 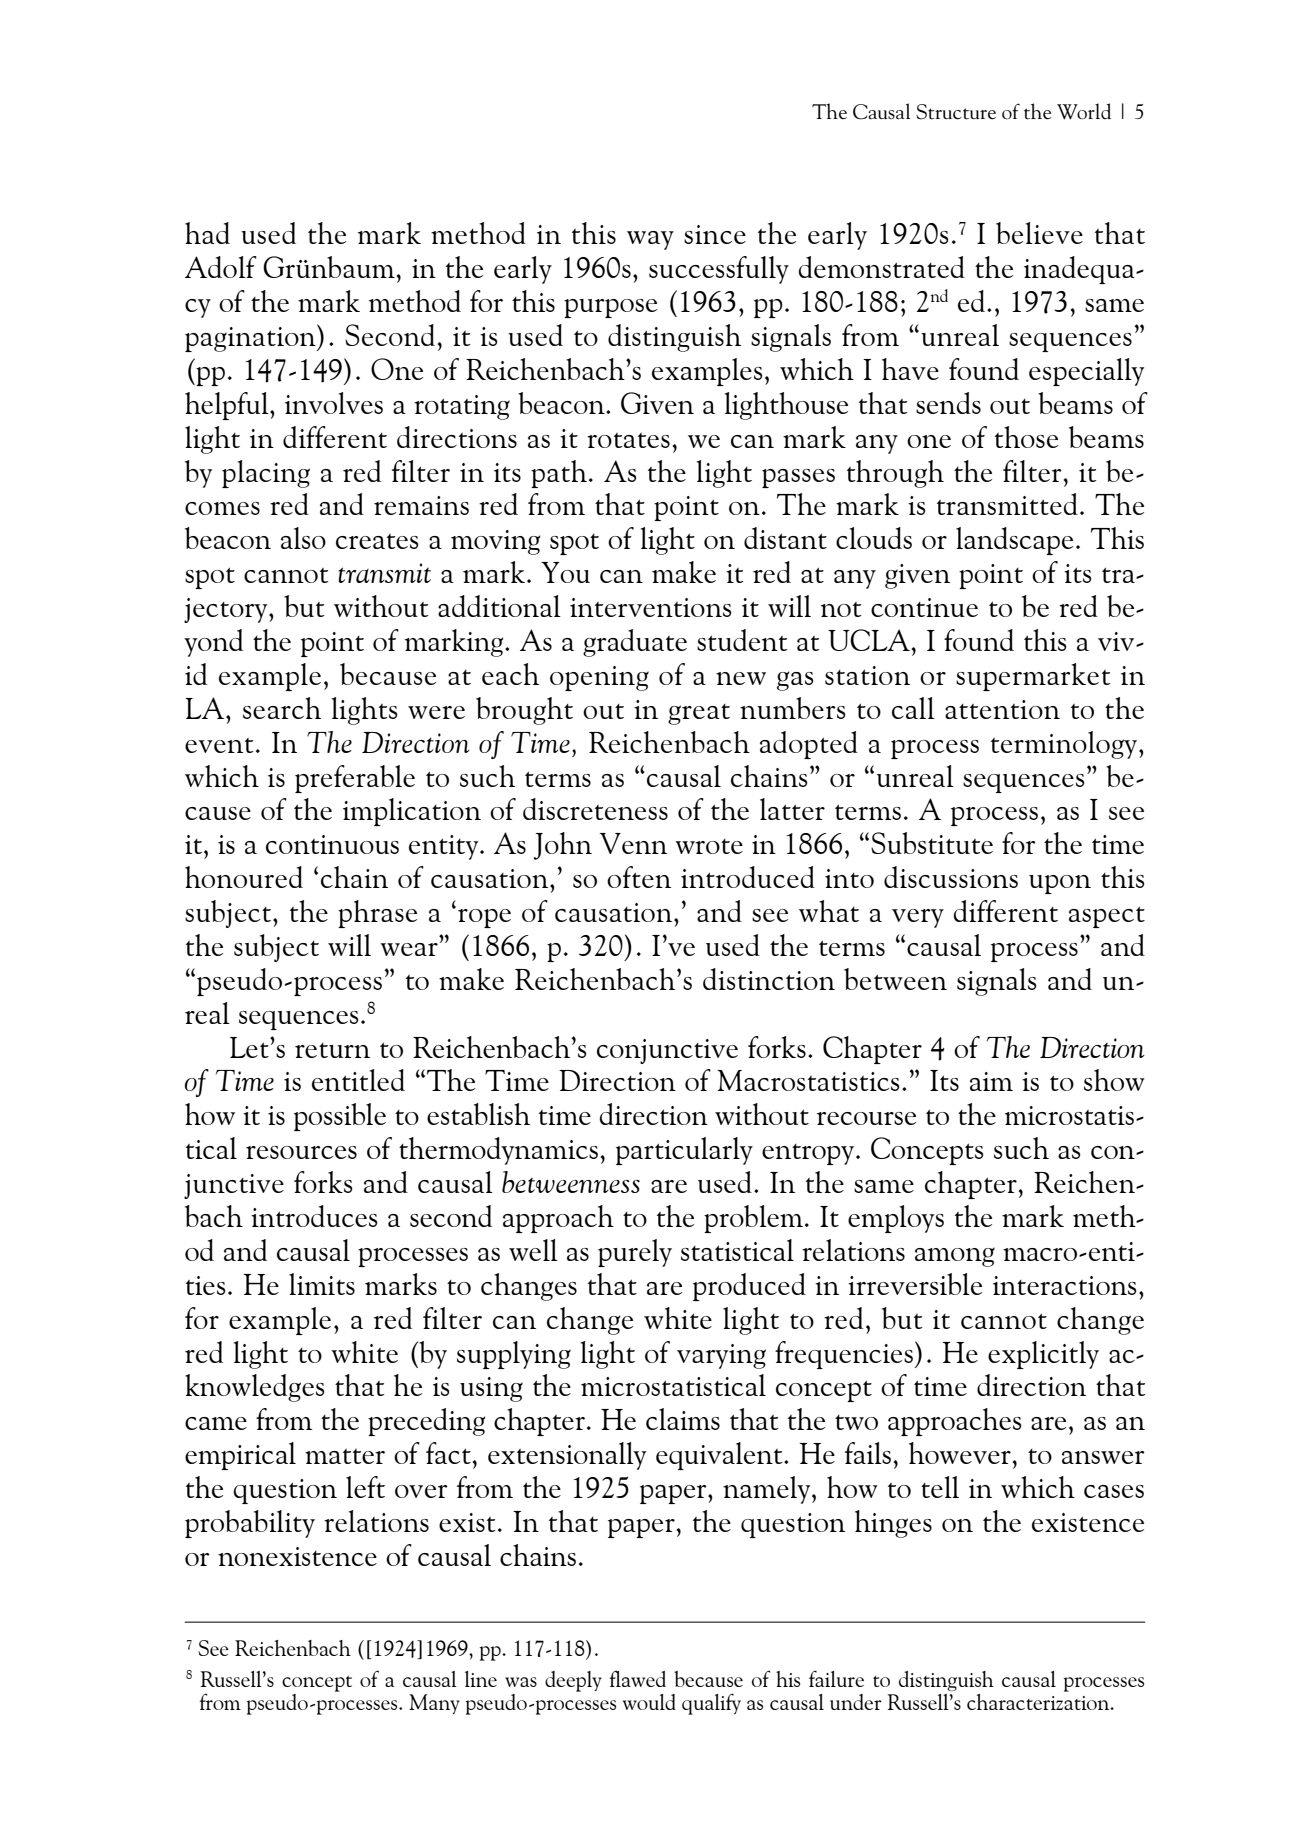 What do you see at coordinates (207, 233) in the page?
I see `had` at bounding box center [207, 233].
